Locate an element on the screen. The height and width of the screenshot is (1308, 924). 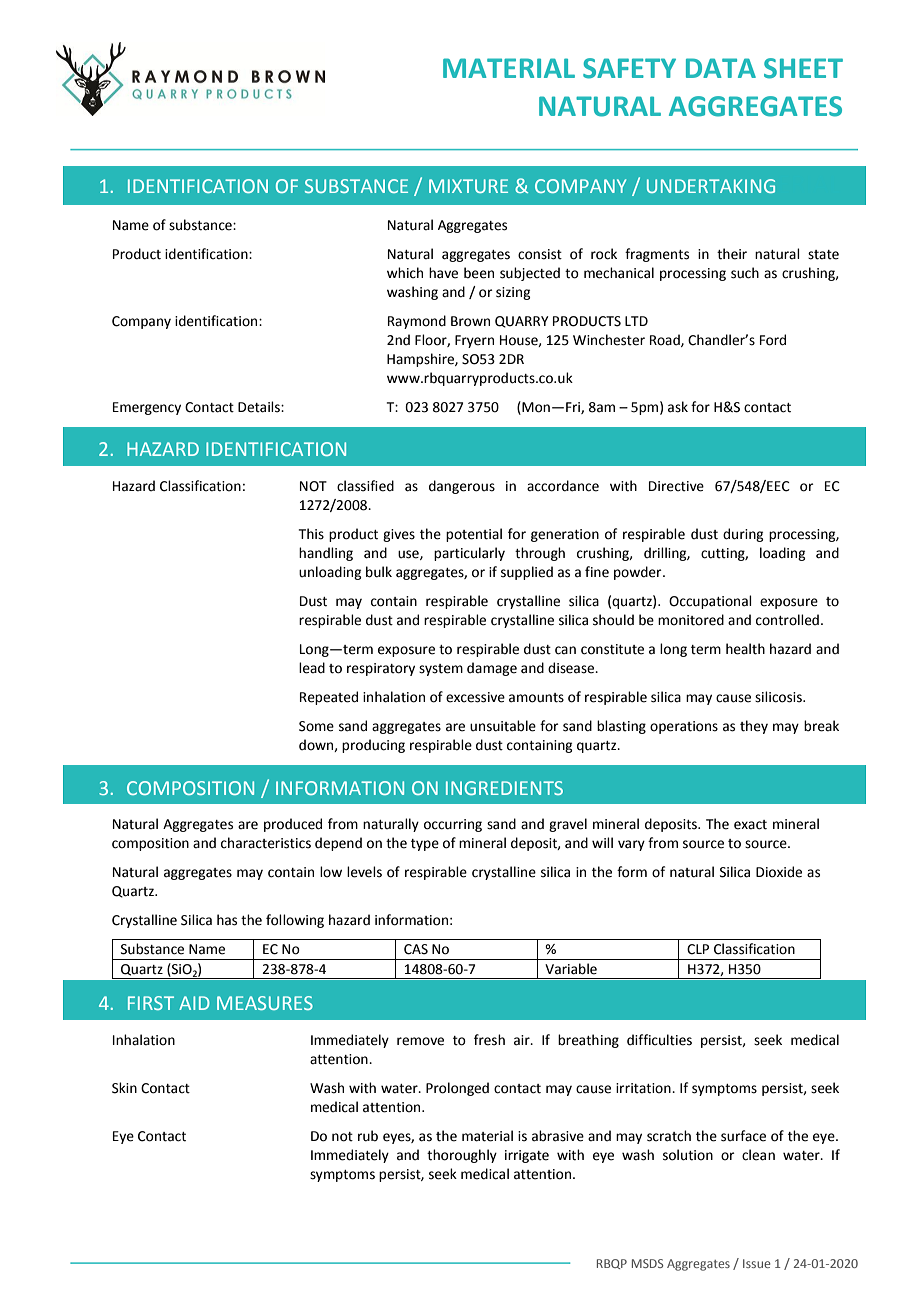
MIXTURE is located at coordinates (468, 186).
